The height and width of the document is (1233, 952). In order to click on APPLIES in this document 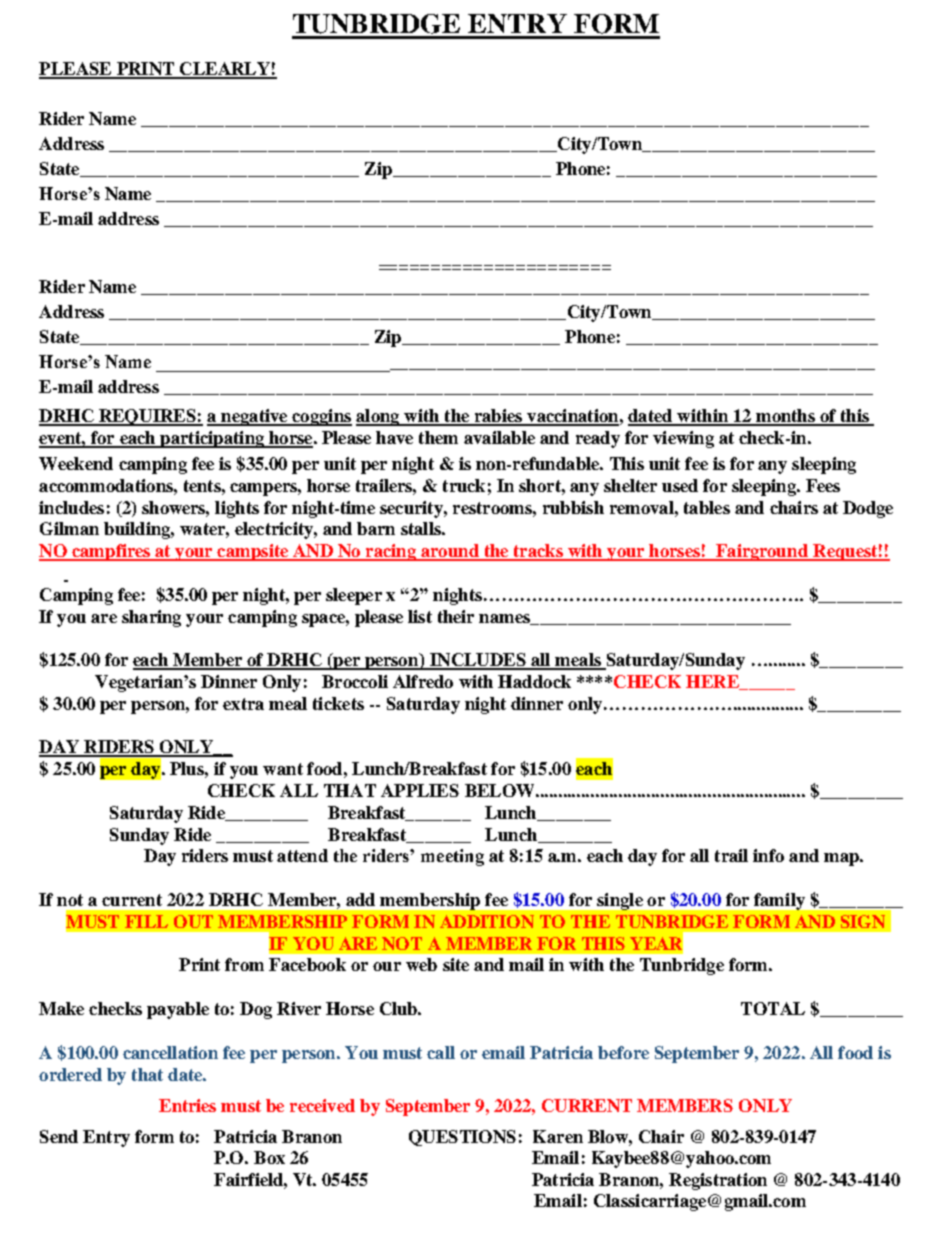, I will do `click(420, 790)`.
